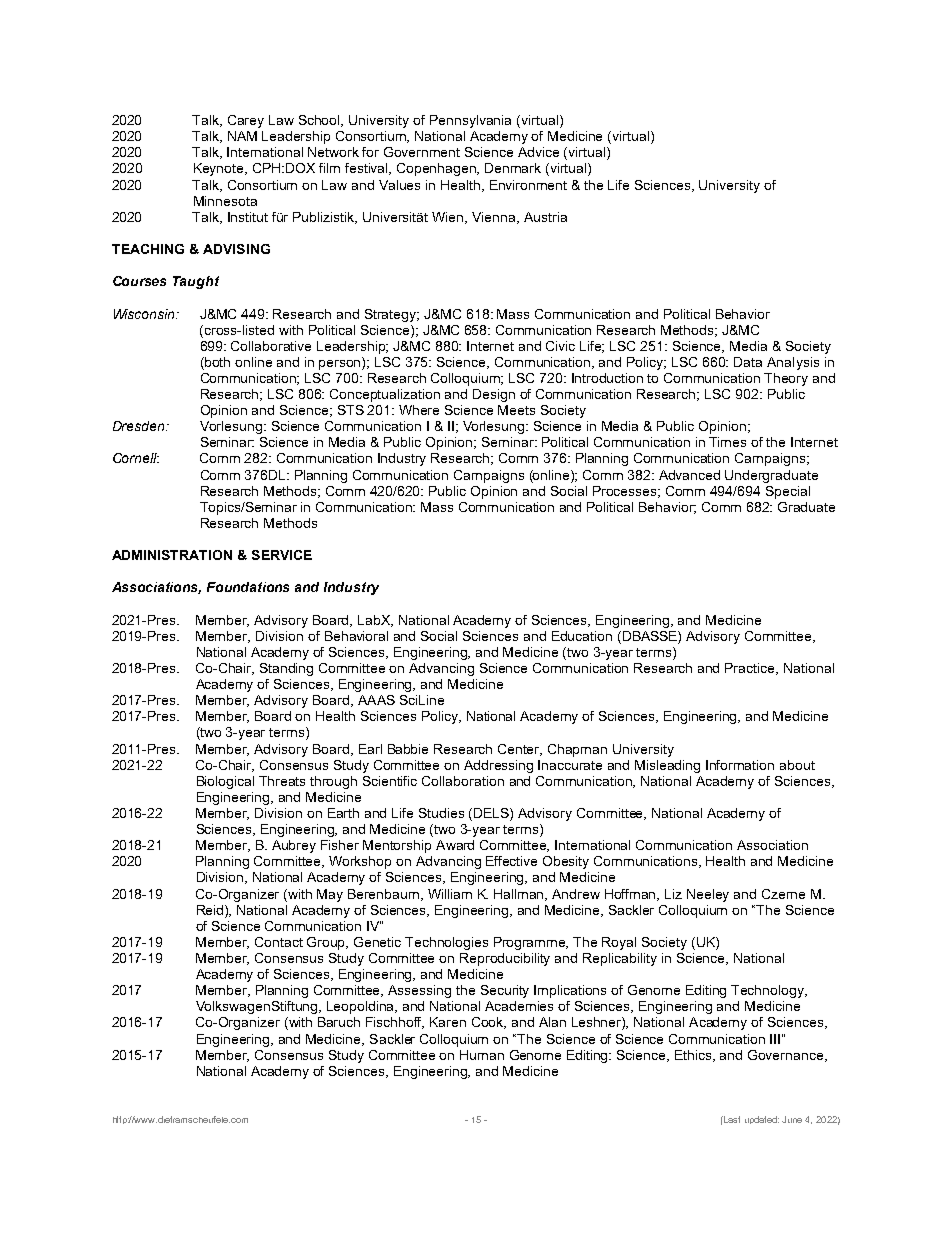 This screenshot has height=1233, width=952. I want to click on Design, so click(494, 395).
